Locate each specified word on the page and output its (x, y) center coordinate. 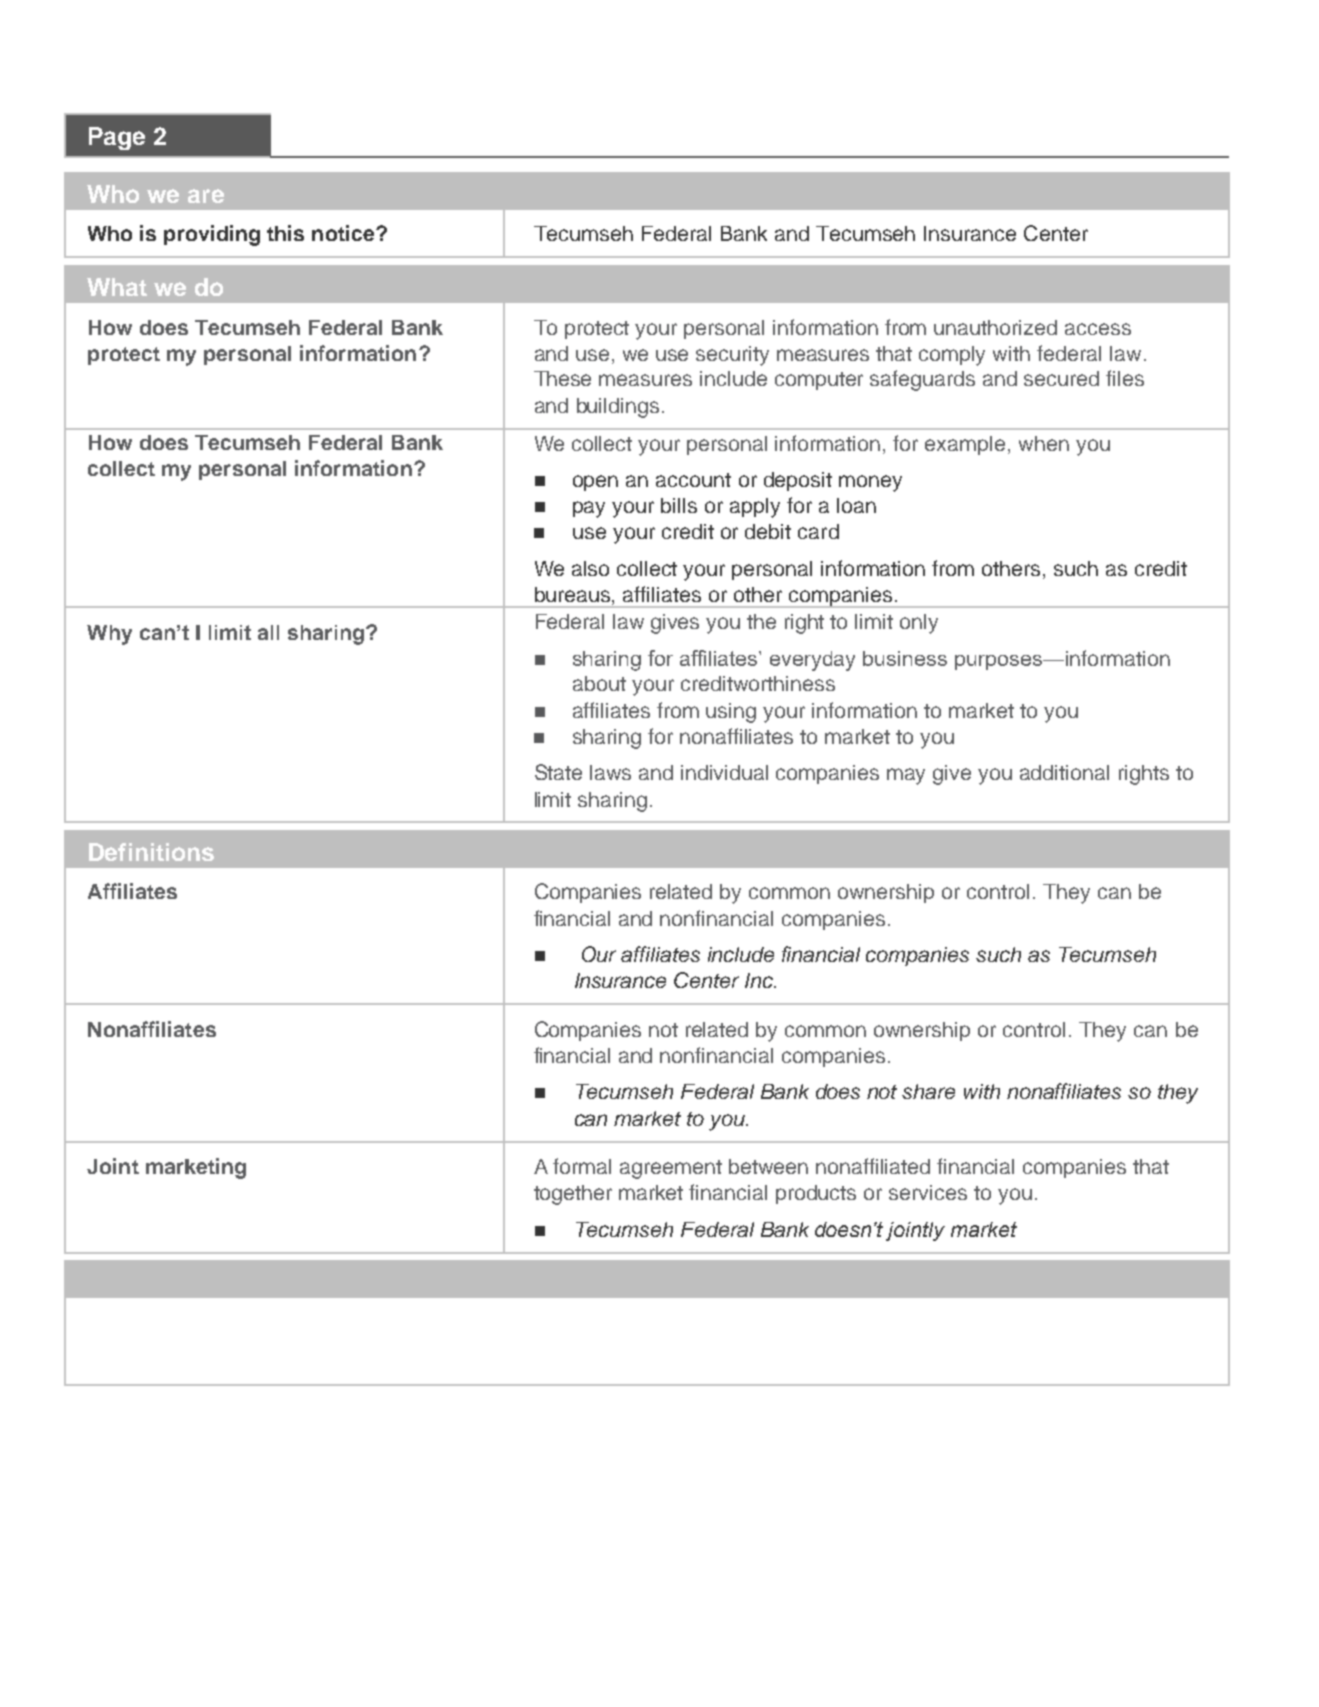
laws (610, 772)
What (117, 287)
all (268, 632)
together (573, 1195)
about (599, 683)
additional (1064, 772)
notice (344, 233)
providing (212, 235)
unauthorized (995, 327)
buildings (618, 408)
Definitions (151, 852)
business (905, 658)
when (1044, 443)
